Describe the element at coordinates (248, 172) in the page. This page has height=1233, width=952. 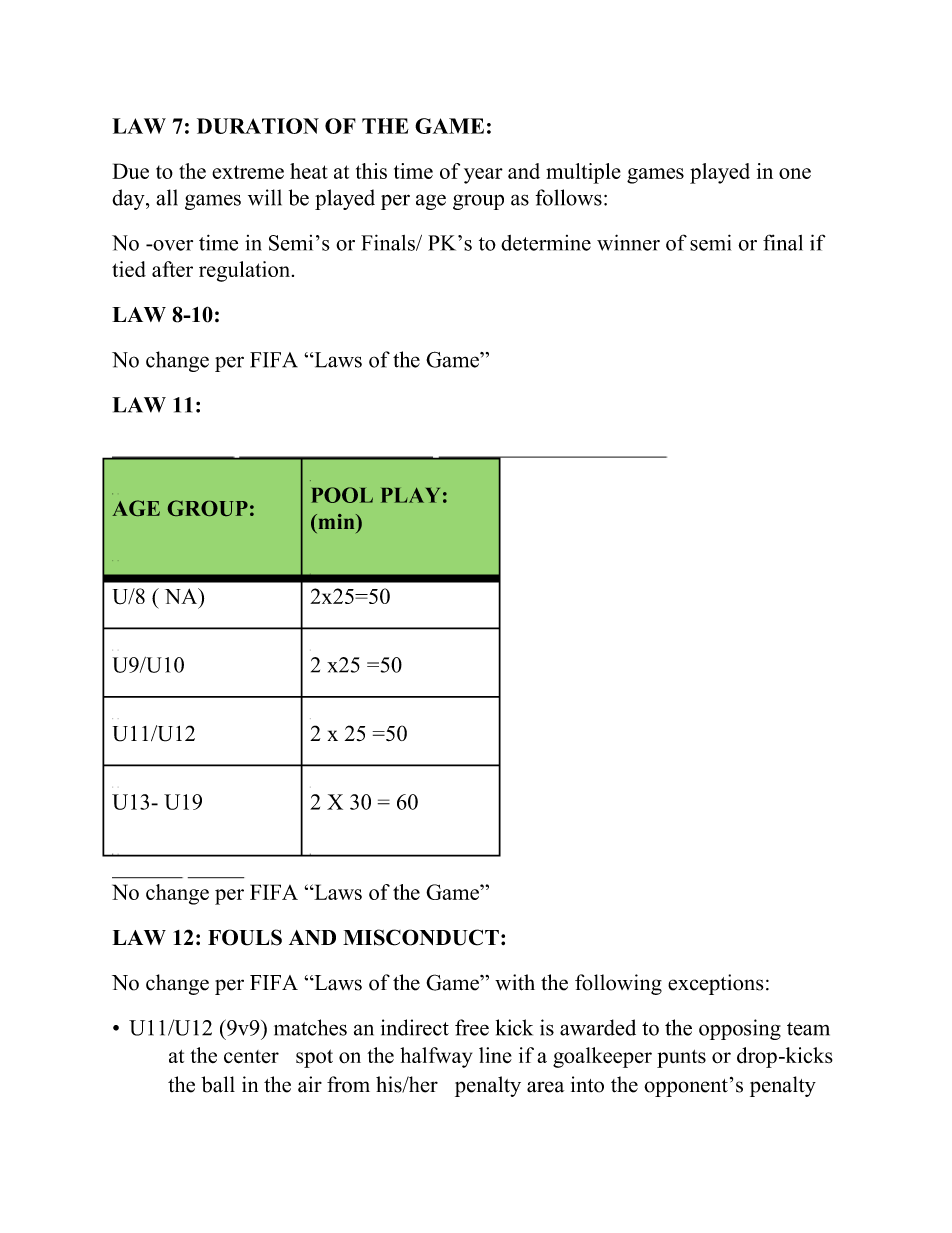
I see `extreme` at that location.
